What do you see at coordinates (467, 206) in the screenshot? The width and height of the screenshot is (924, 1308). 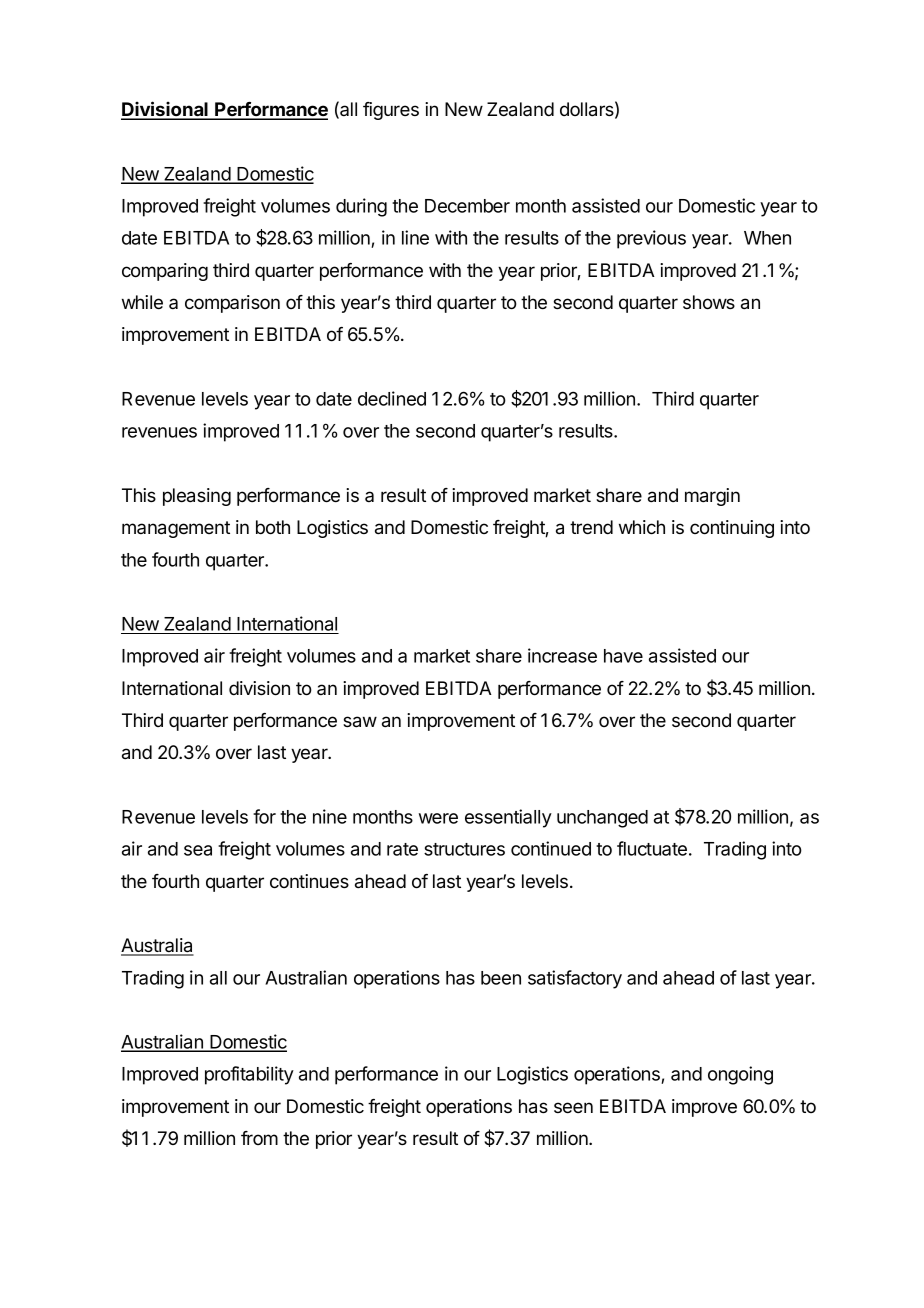 I see `December` at bounding box center [467, 206].
